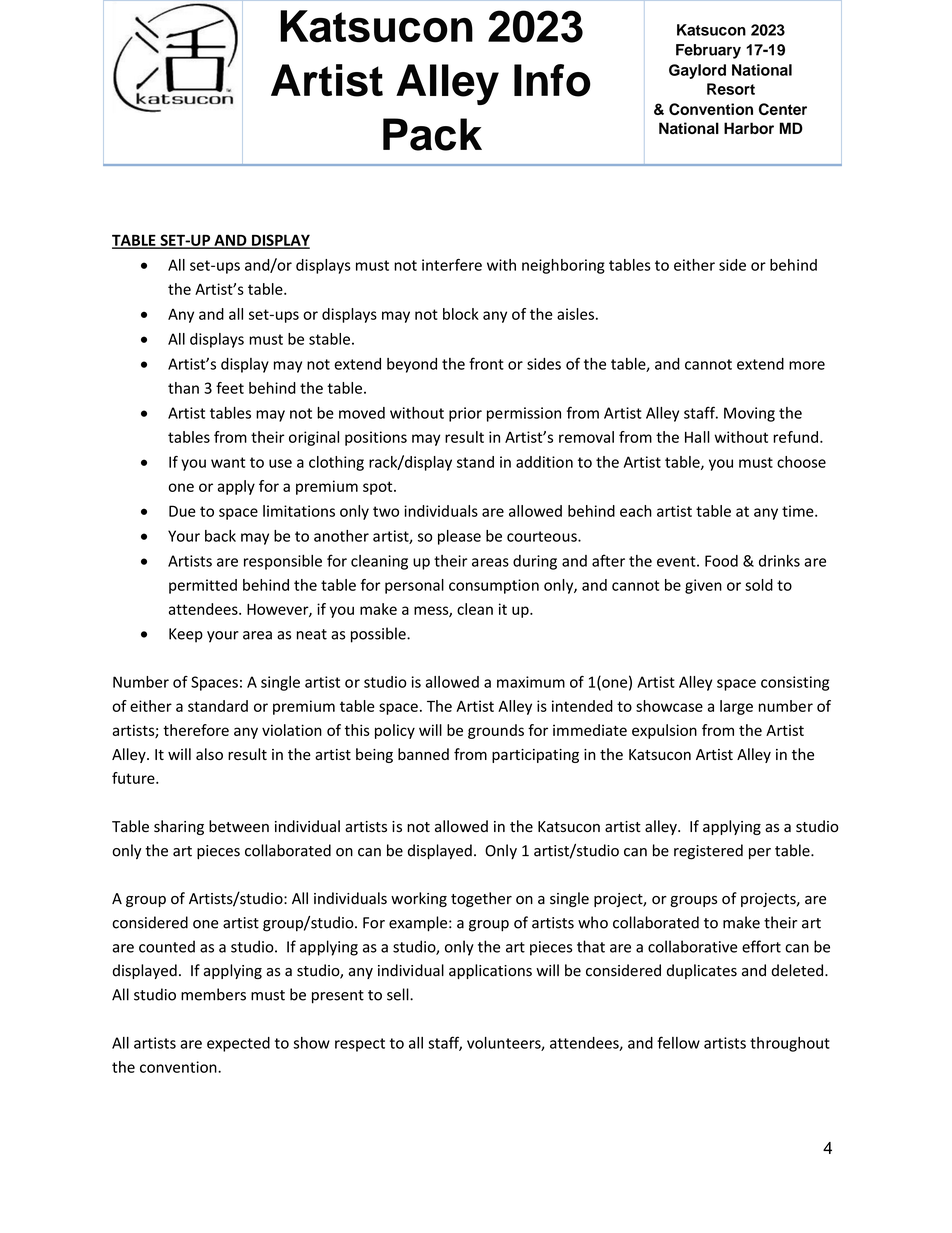 The height and width of the document is (1233, 952). What do you see at coordinates (196, 730) in the document?
I see `therefore` at bounding box center [196, 730].
